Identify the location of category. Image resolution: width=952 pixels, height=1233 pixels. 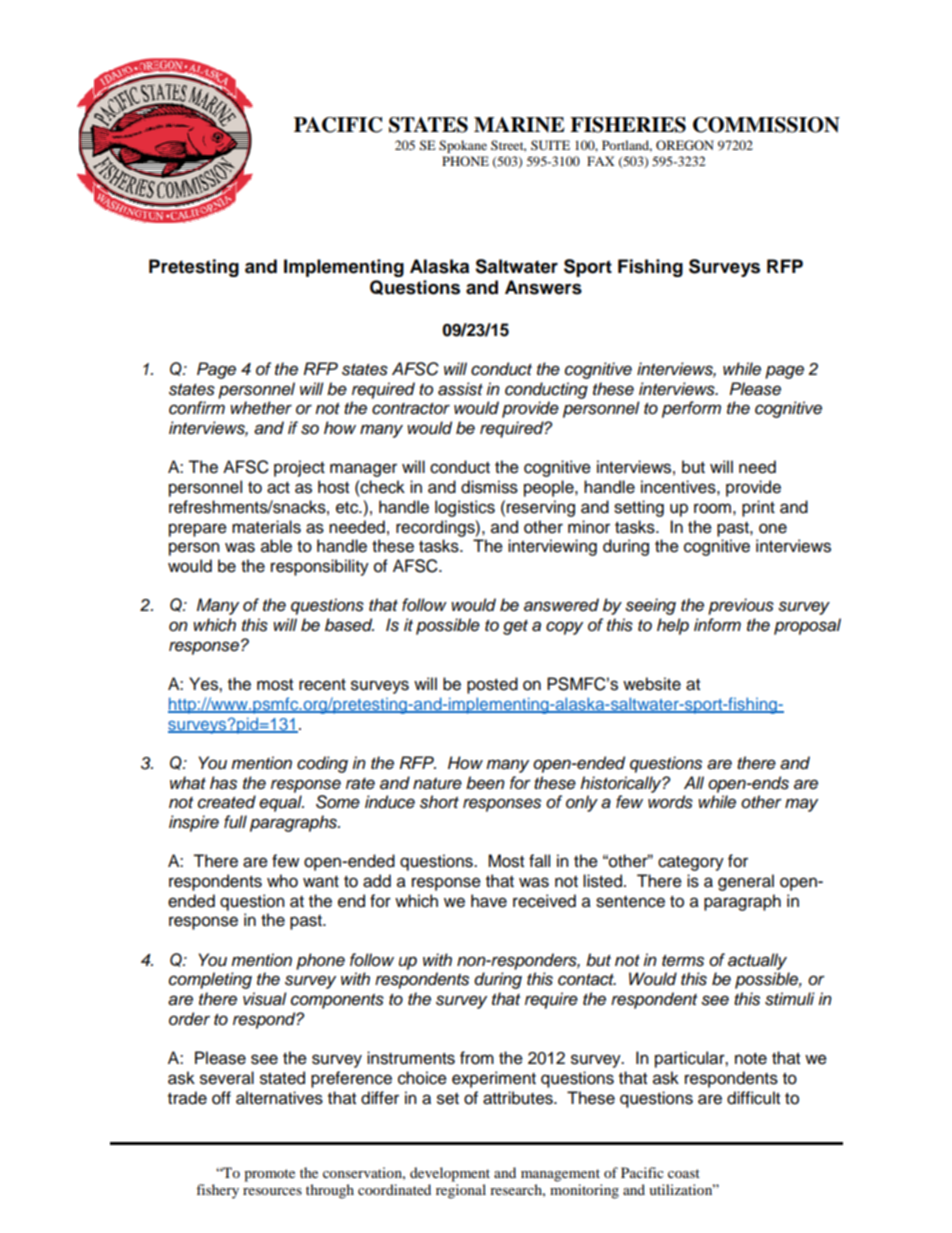
(691, 863).
